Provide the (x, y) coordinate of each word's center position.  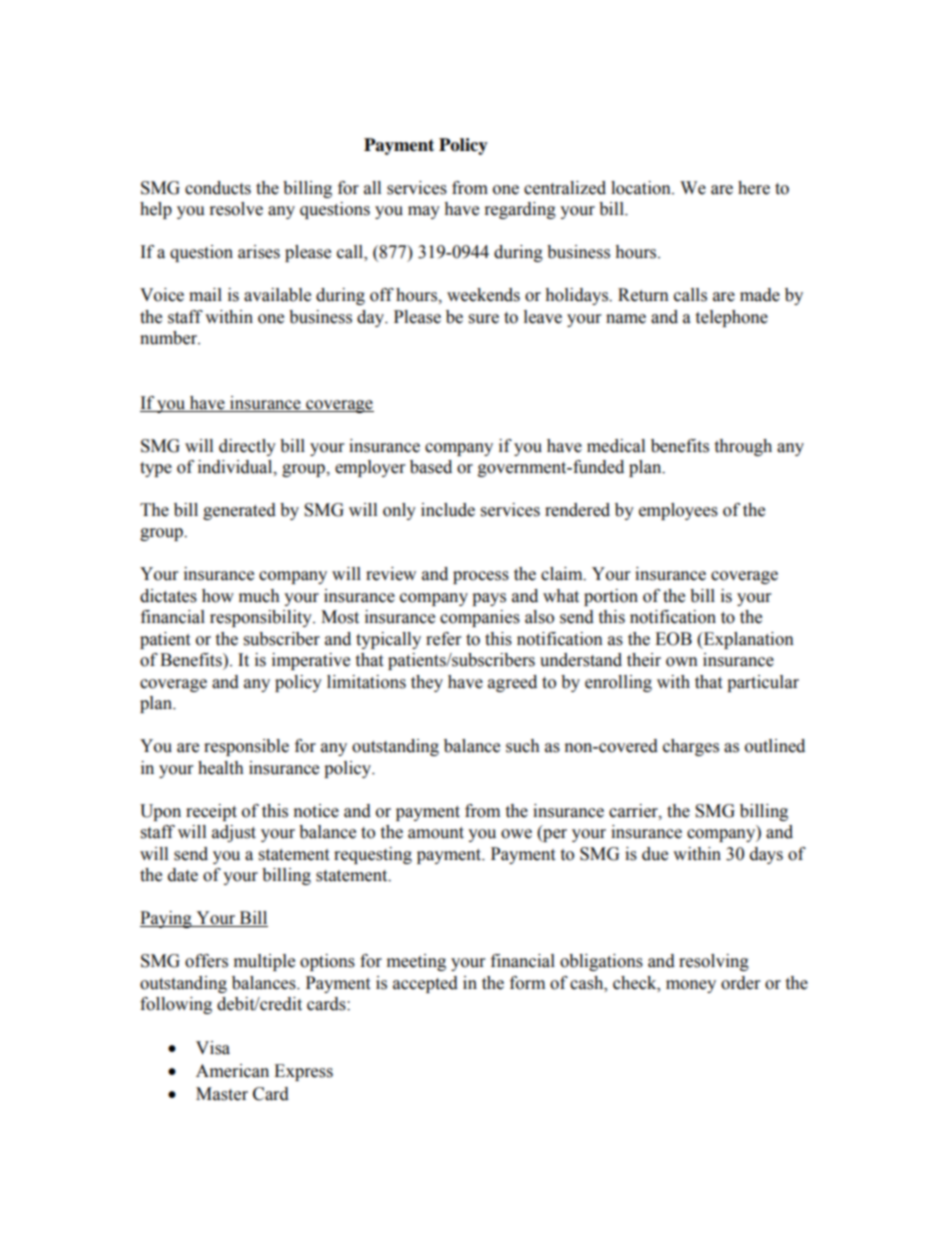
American (232, 1071)
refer (443, 639)
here (754, 188)
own (682, 662)
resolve (236, 209)
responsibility (262, 618)
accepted (425, 984)
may (424, 212)
